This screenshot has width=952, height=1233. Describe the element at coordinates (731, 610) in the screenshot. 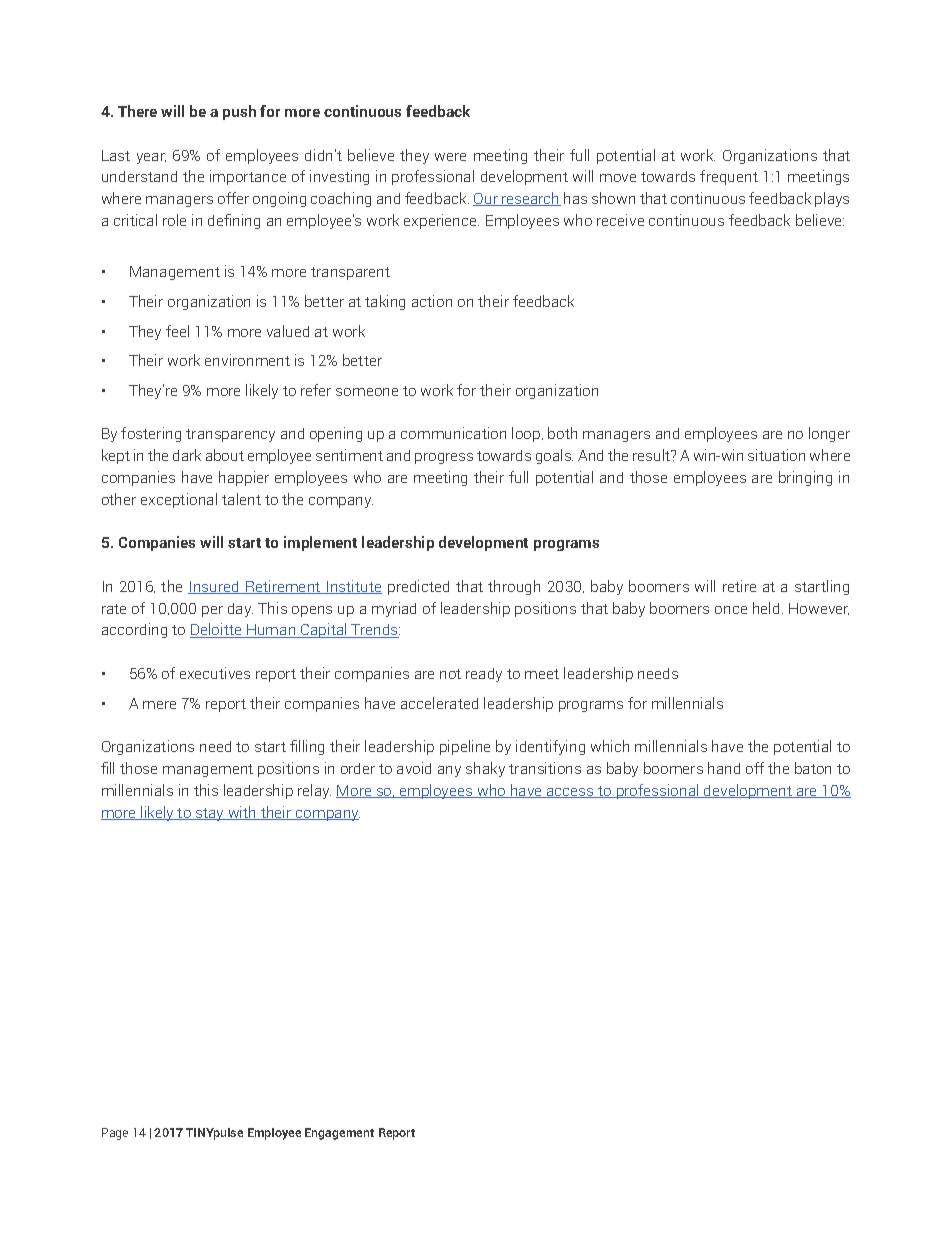

I see `once` at that location.
